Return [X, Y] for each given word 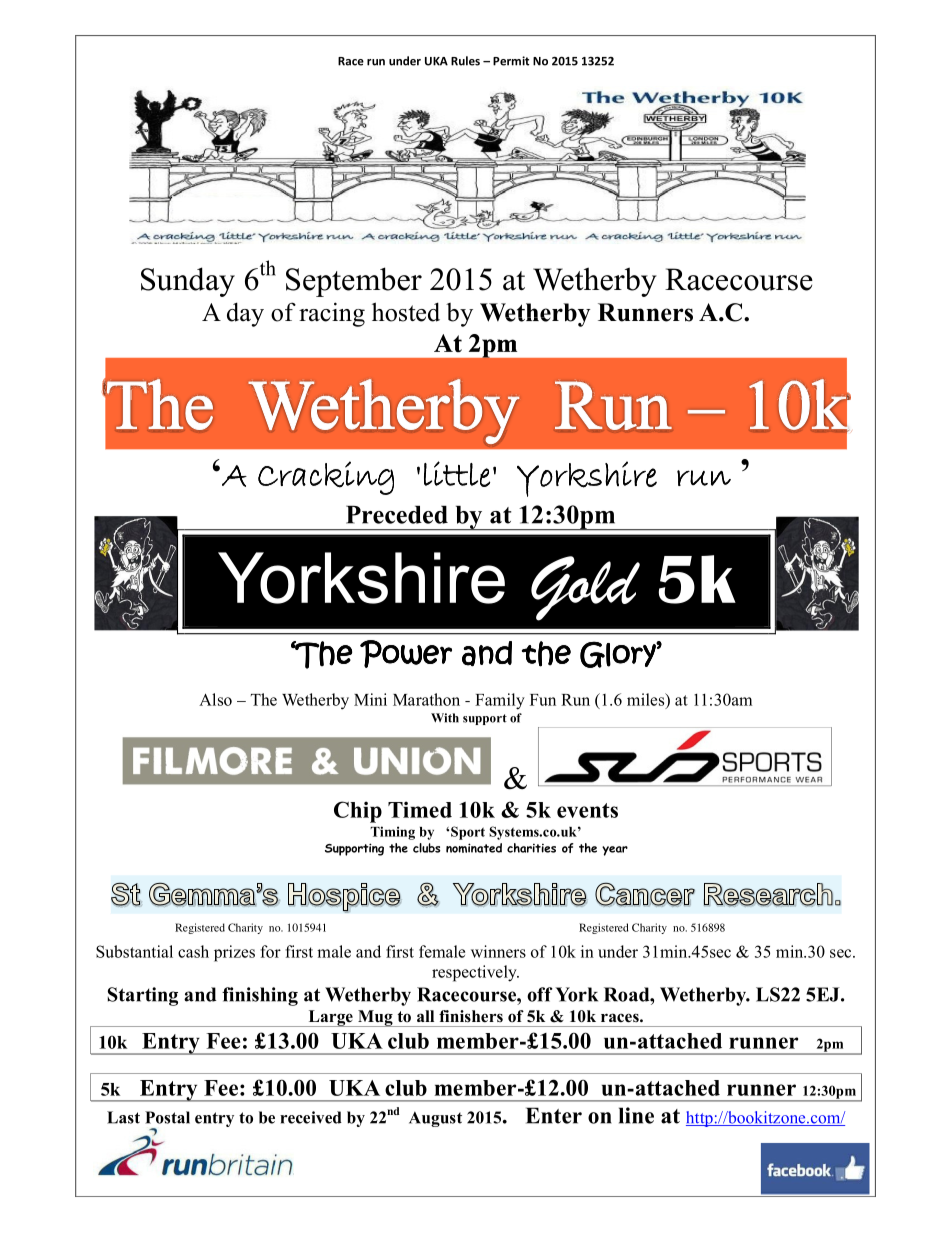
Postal [167, 1117]
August [435, 1119]
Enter [554, 1115]
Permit [511, 61]
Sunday [188, 282]
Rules [465, 61]
